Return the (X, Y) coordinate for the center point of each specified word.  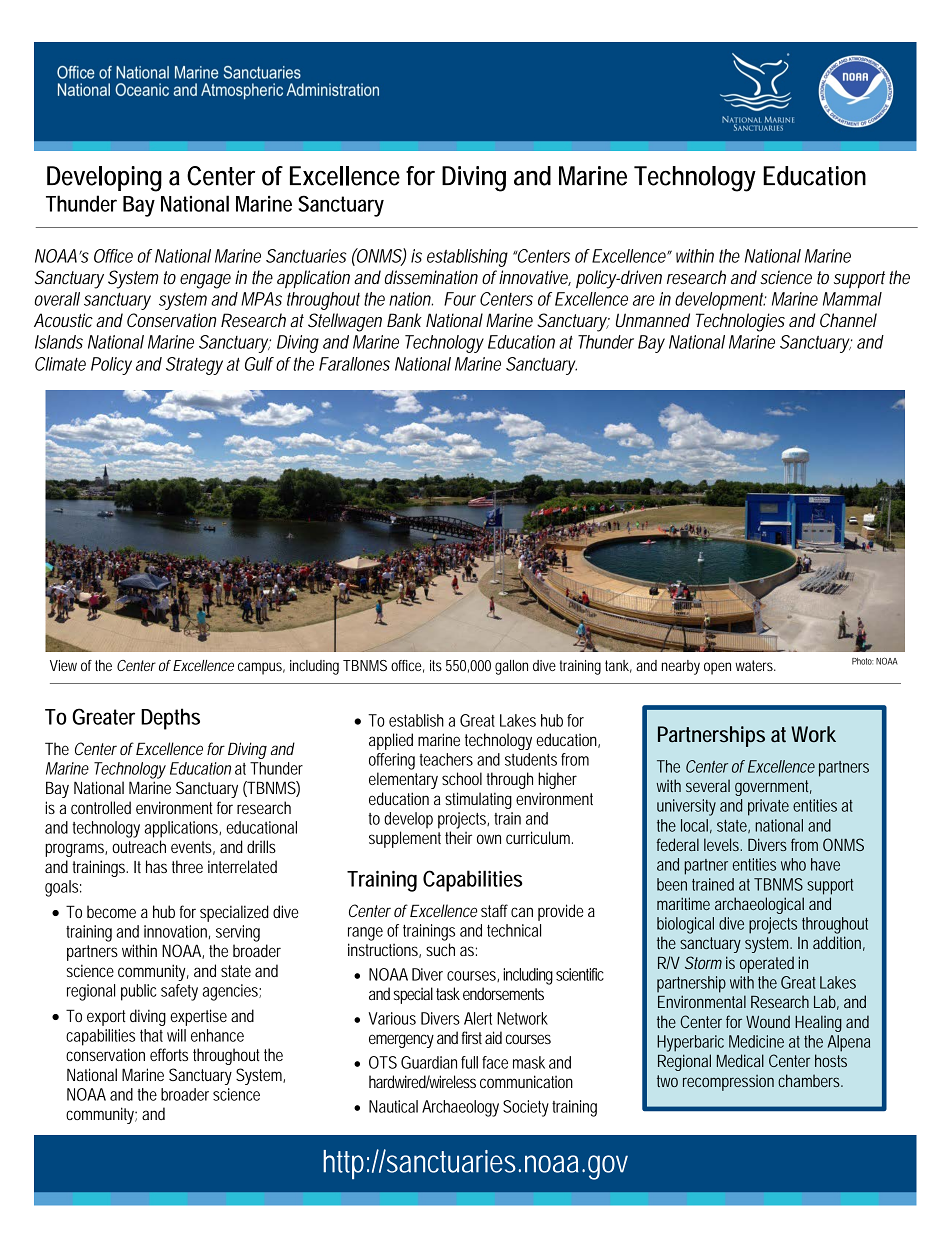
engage (205, 281)
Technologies (740, 322)
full (469, 1062)
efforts (169, 1054)
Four (460, 299)
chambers (810, 1080)
